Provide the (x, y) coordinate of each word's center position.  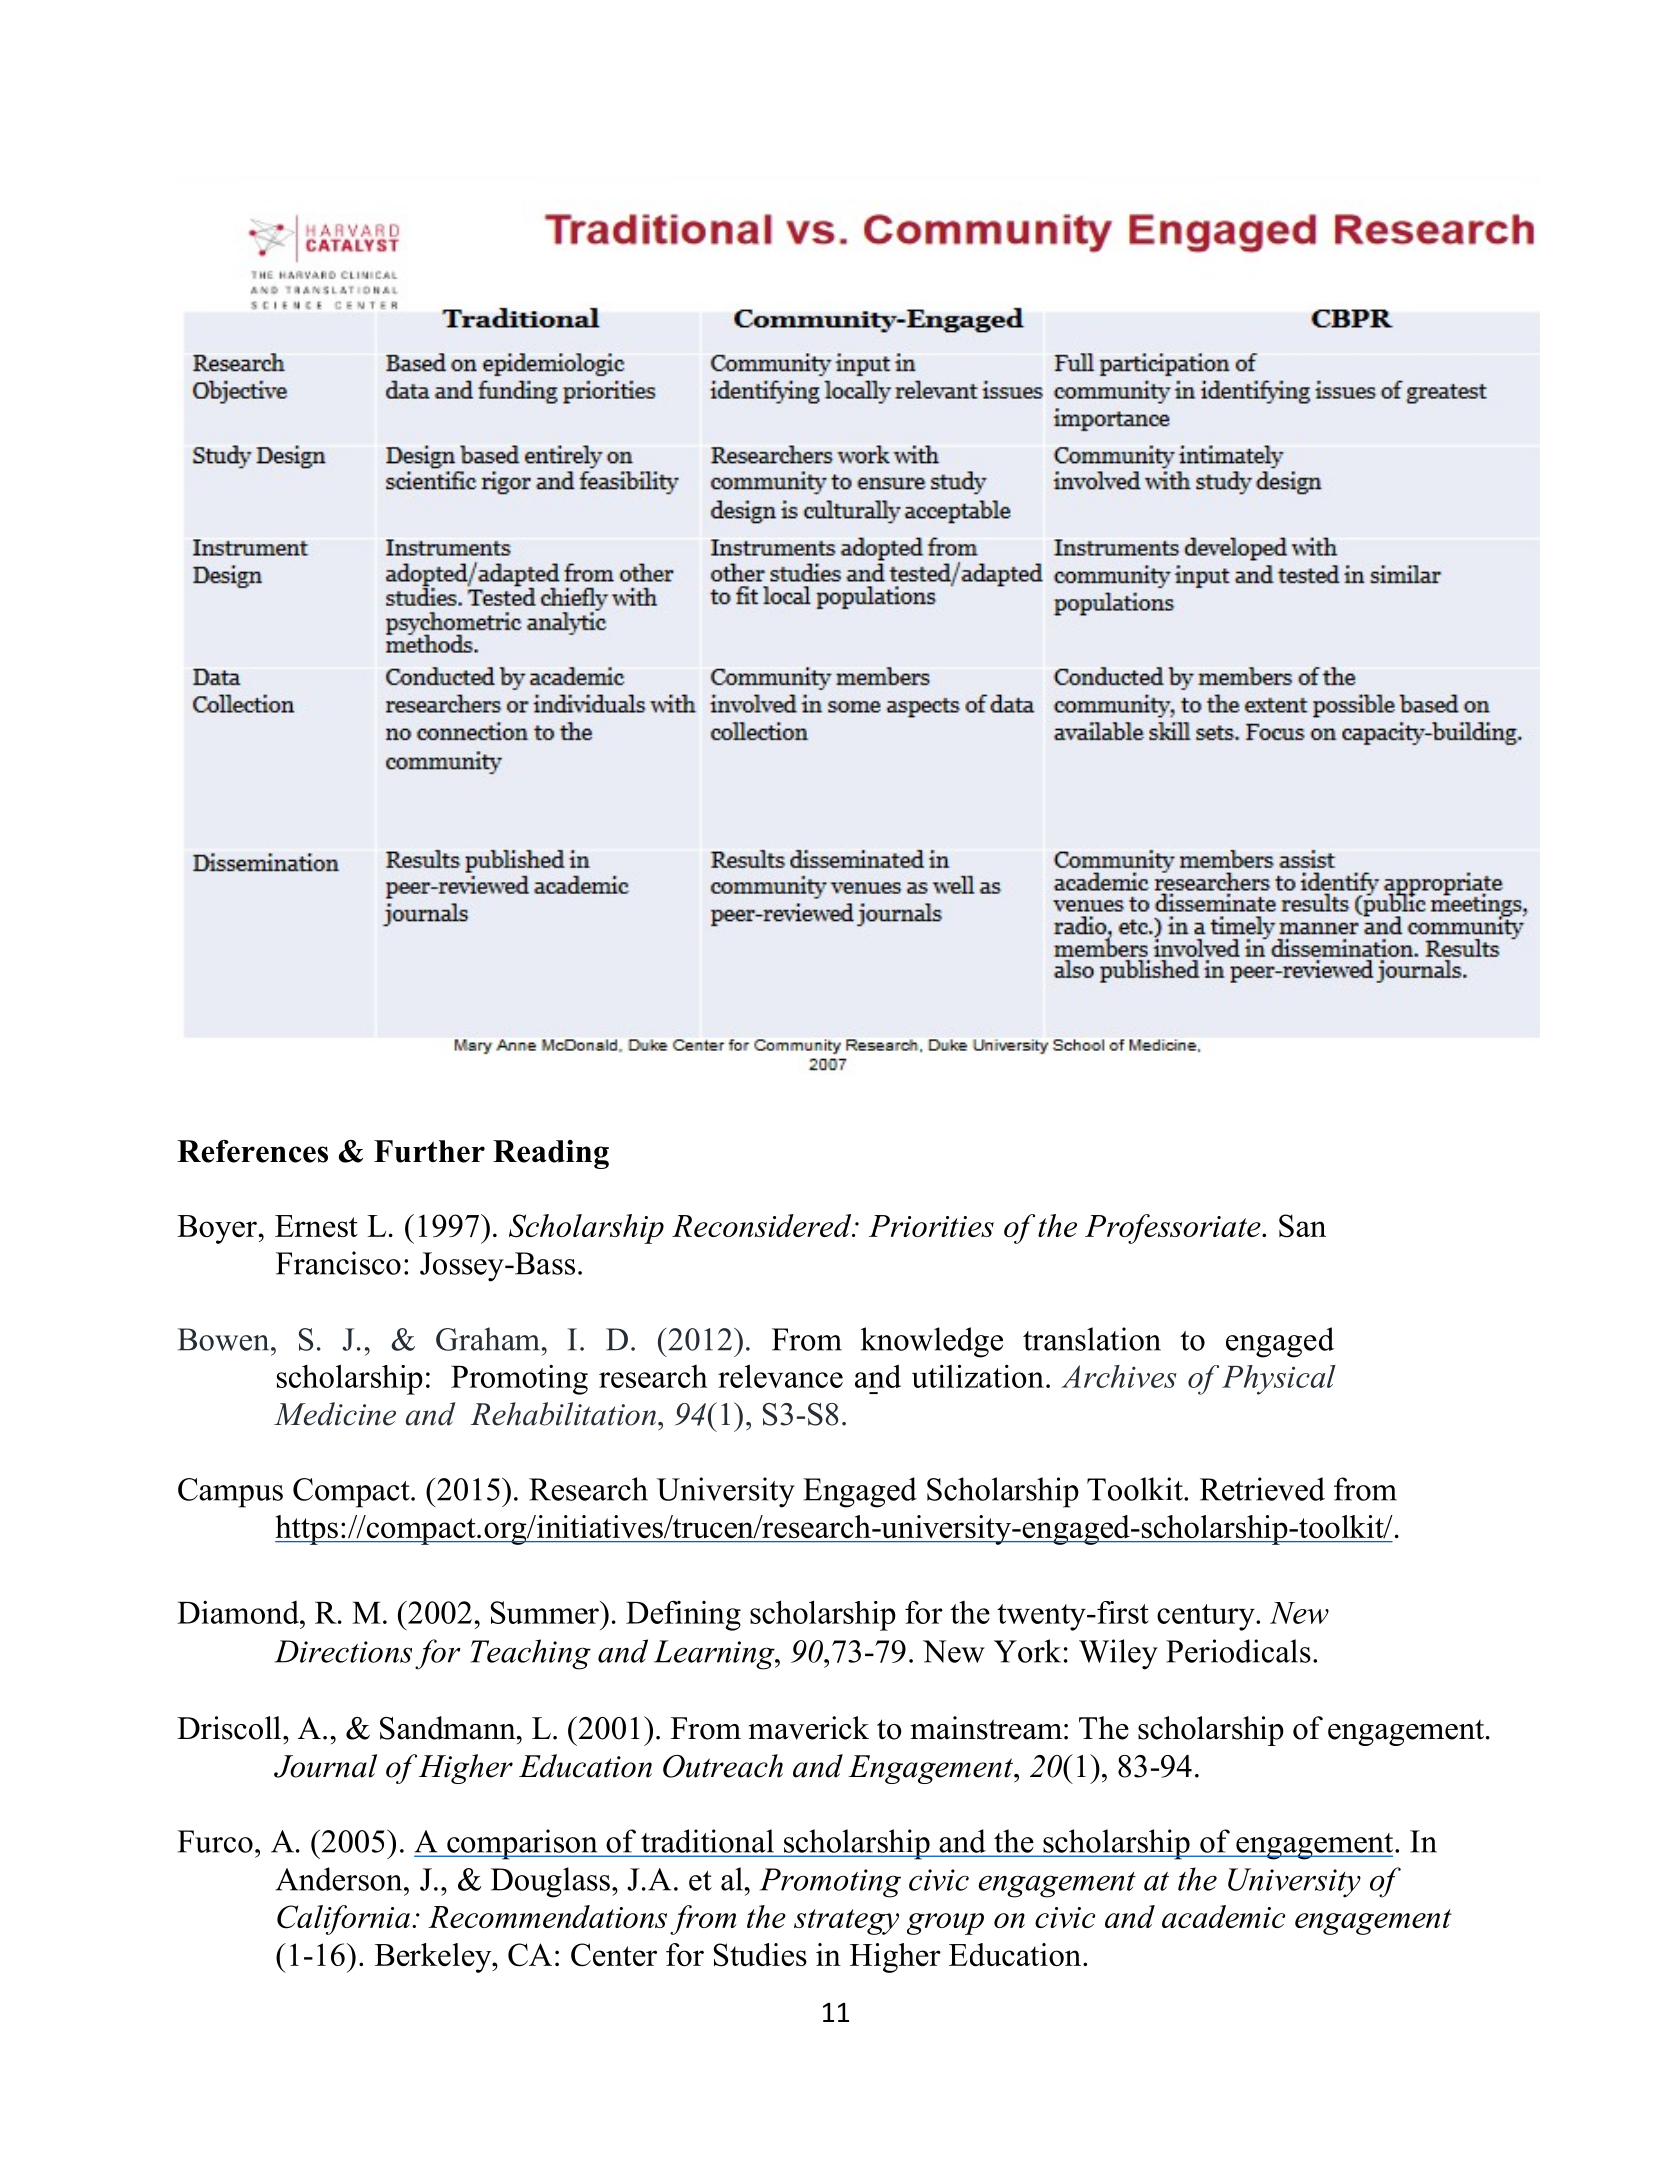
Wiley (1118, 1654)
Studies (760, 1955)
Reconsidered (763, 1225)
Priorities (931, 1226)
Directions (343, 1651)
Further (429, 1151)
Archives (1119, 1376)
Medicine (335, 1414)
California (343, 1920)
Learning (715, 1655)
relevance (780, 1376)
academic (1223, 1916)
